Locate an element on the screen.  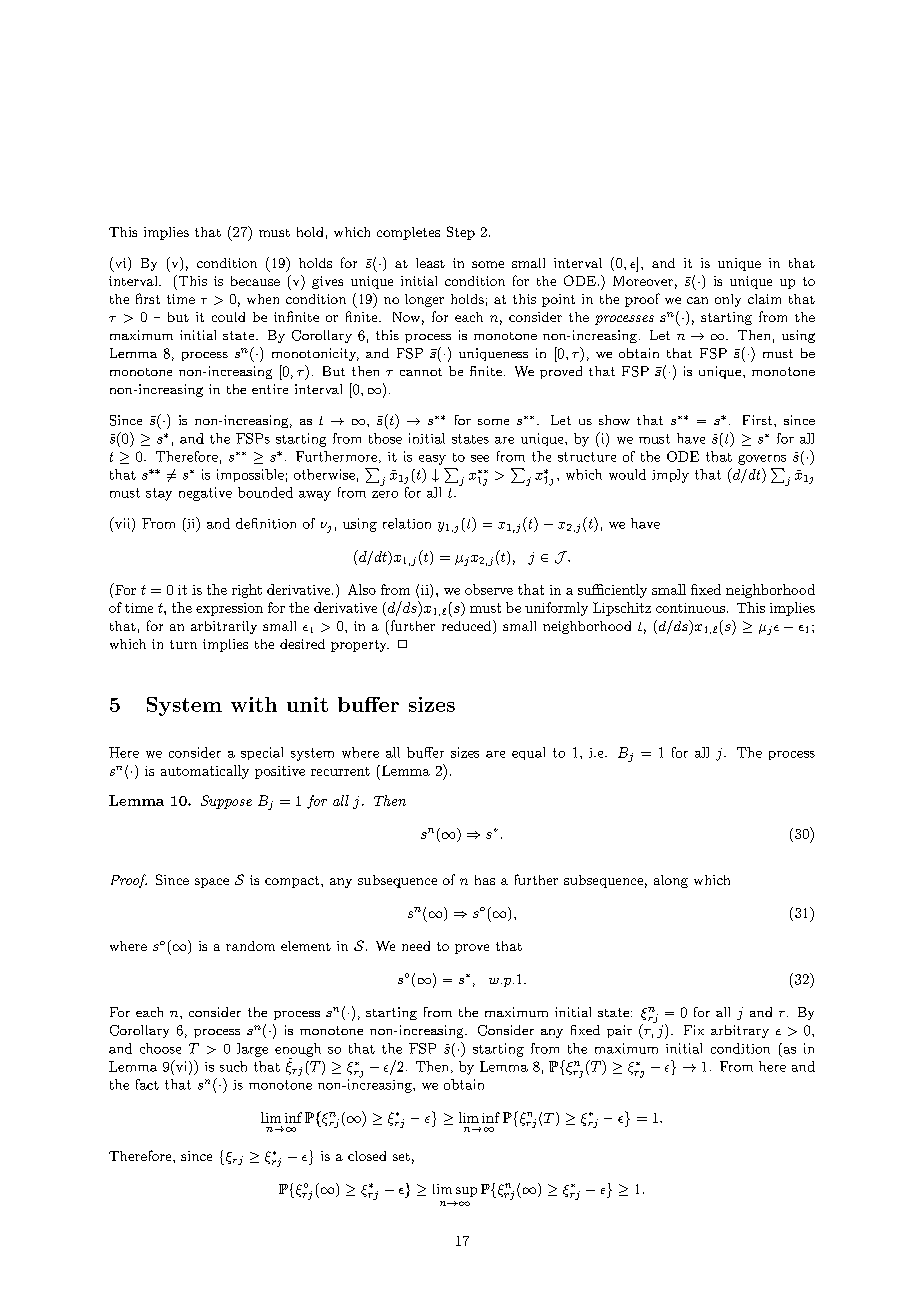
Moreover is located at coordinates (643, 281).
